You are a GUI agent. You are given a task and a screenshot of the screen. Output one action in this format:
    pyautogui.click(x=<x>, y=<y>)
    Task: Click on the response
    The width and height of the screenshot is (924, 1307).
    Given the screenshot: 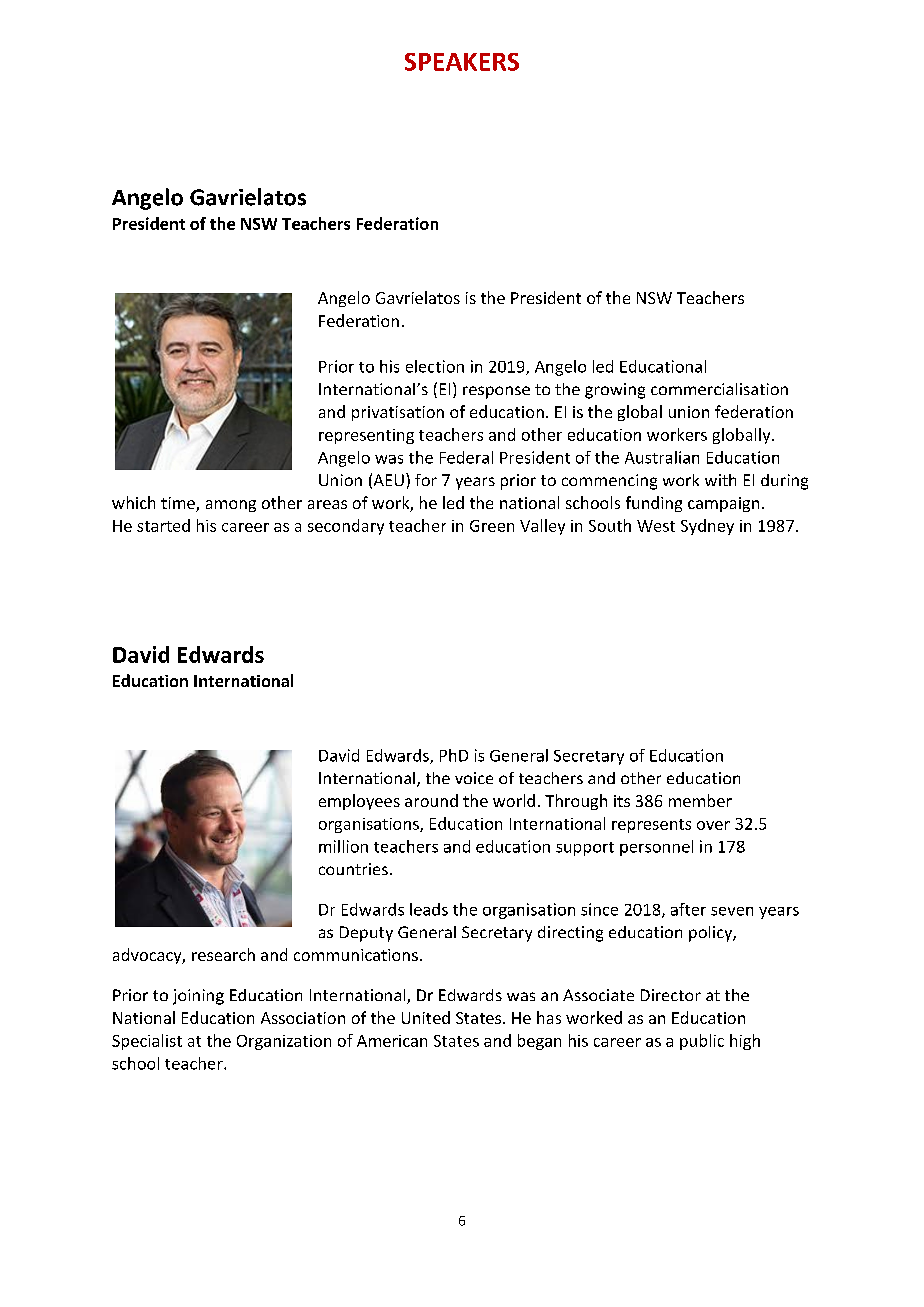 What is the action you would take?
    pyautogui.click(x=496, y=392)
